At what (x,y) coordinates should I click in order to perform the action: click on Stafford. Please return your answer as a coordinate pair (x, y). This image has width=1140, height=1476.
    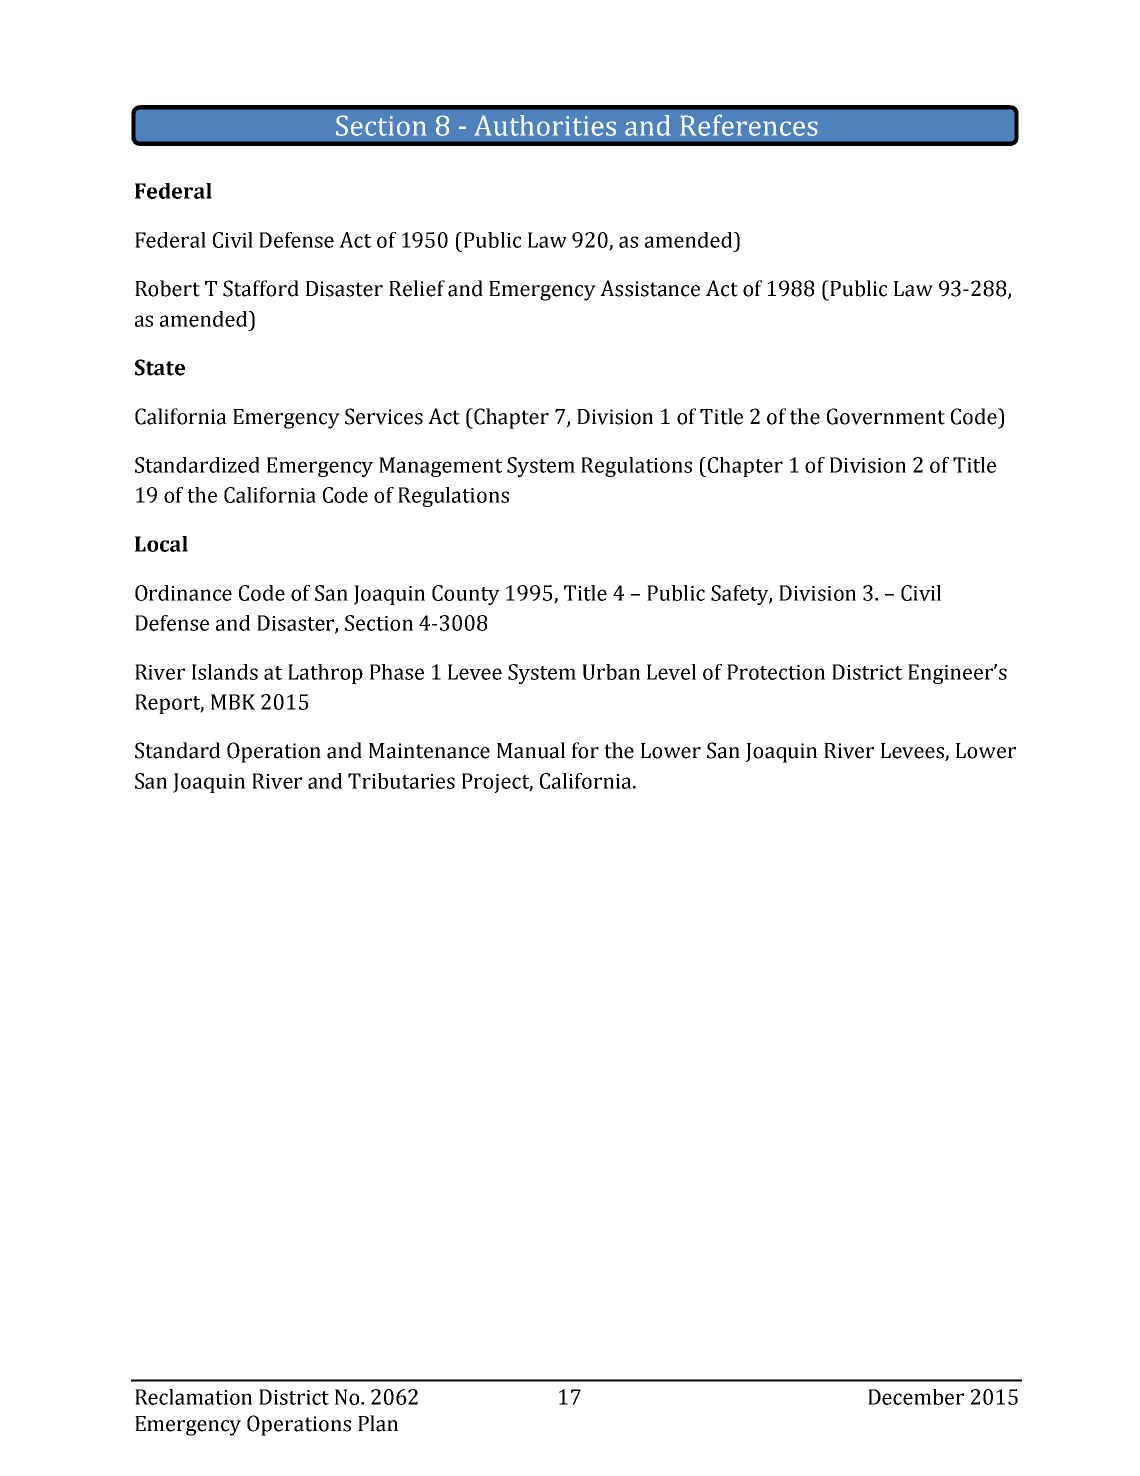
    Looking at the image, I should click on (261, 288).
